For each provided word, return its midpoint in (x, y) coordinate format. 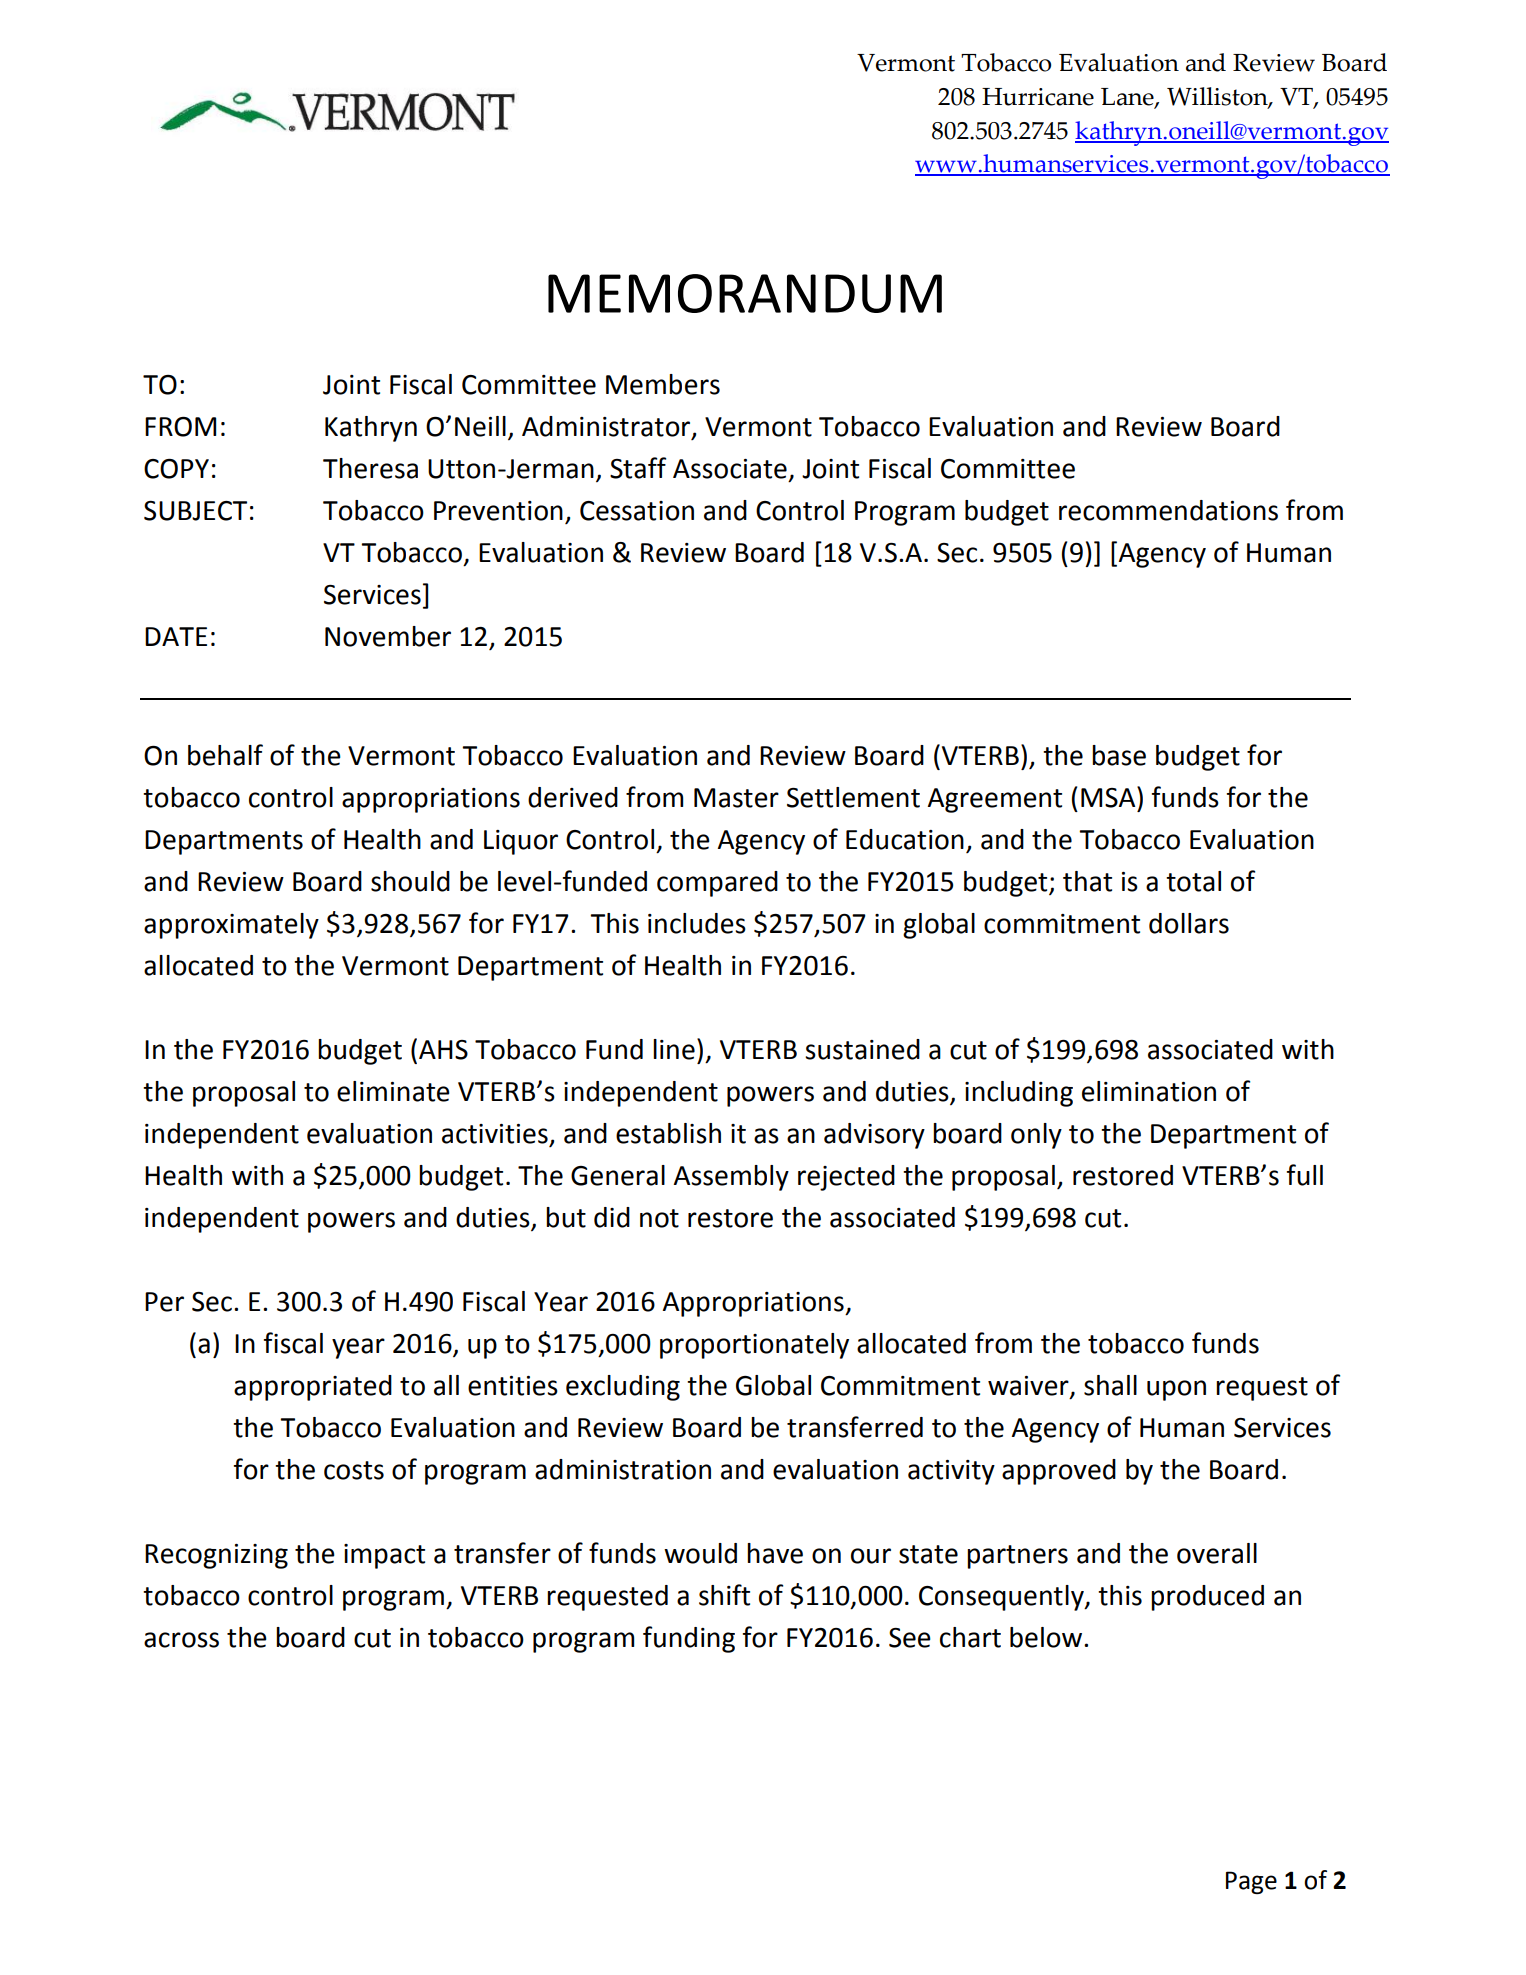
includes (697, 923)
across (181, 1640)
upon (1176, 1390)
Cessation (637, 511)
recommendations (1168, 510)
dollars (1189, 923)
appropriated (313, 1388)
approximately (231, 926)
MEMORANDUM (745, 293)
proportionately (754, 1346)
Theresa (370, 468)
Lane (1128, 98)
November (388, 636)
